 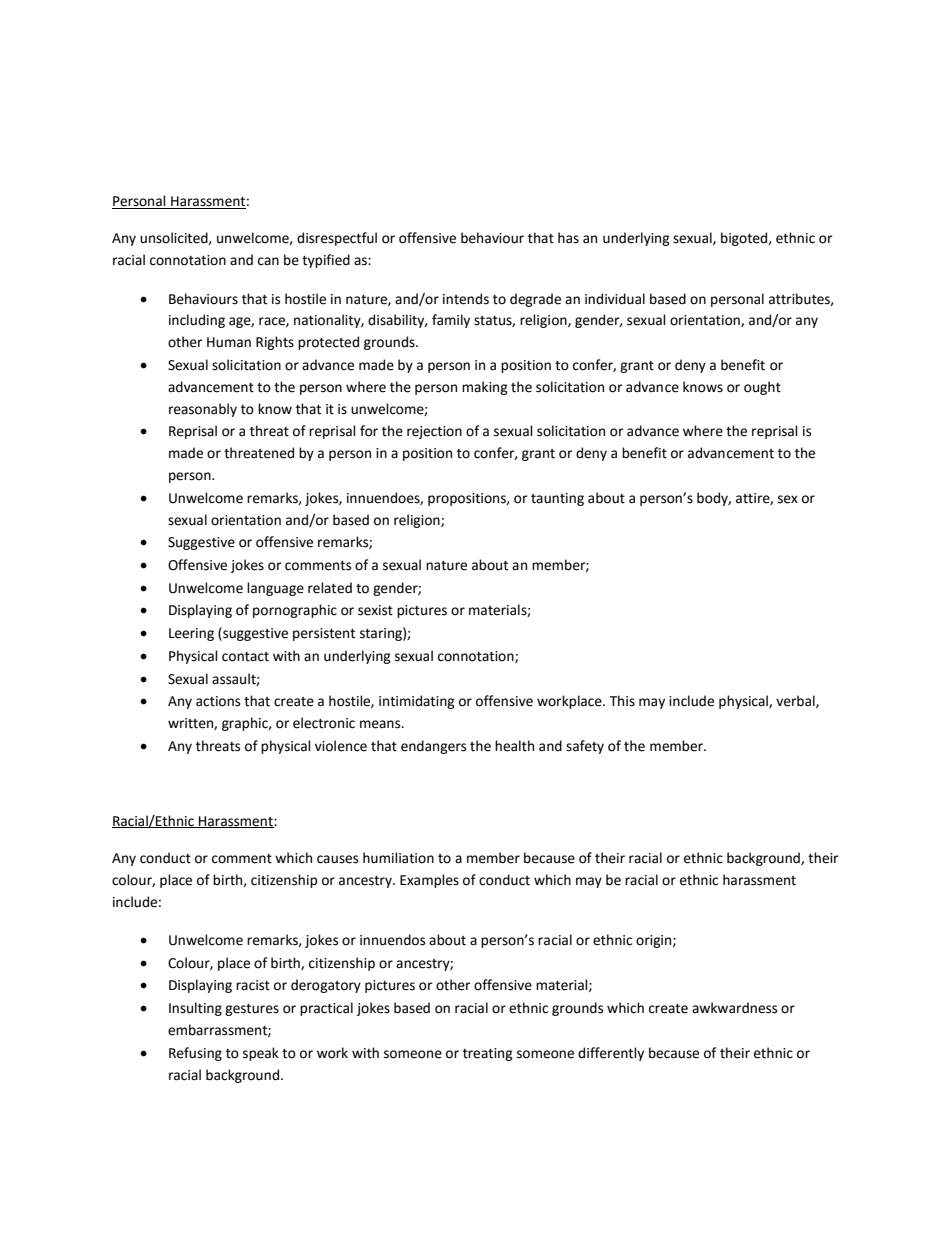 What do you see at coordinates (252, 1010) in the screenshot?
I see `gestures` at bounding box center [252, 1010].
